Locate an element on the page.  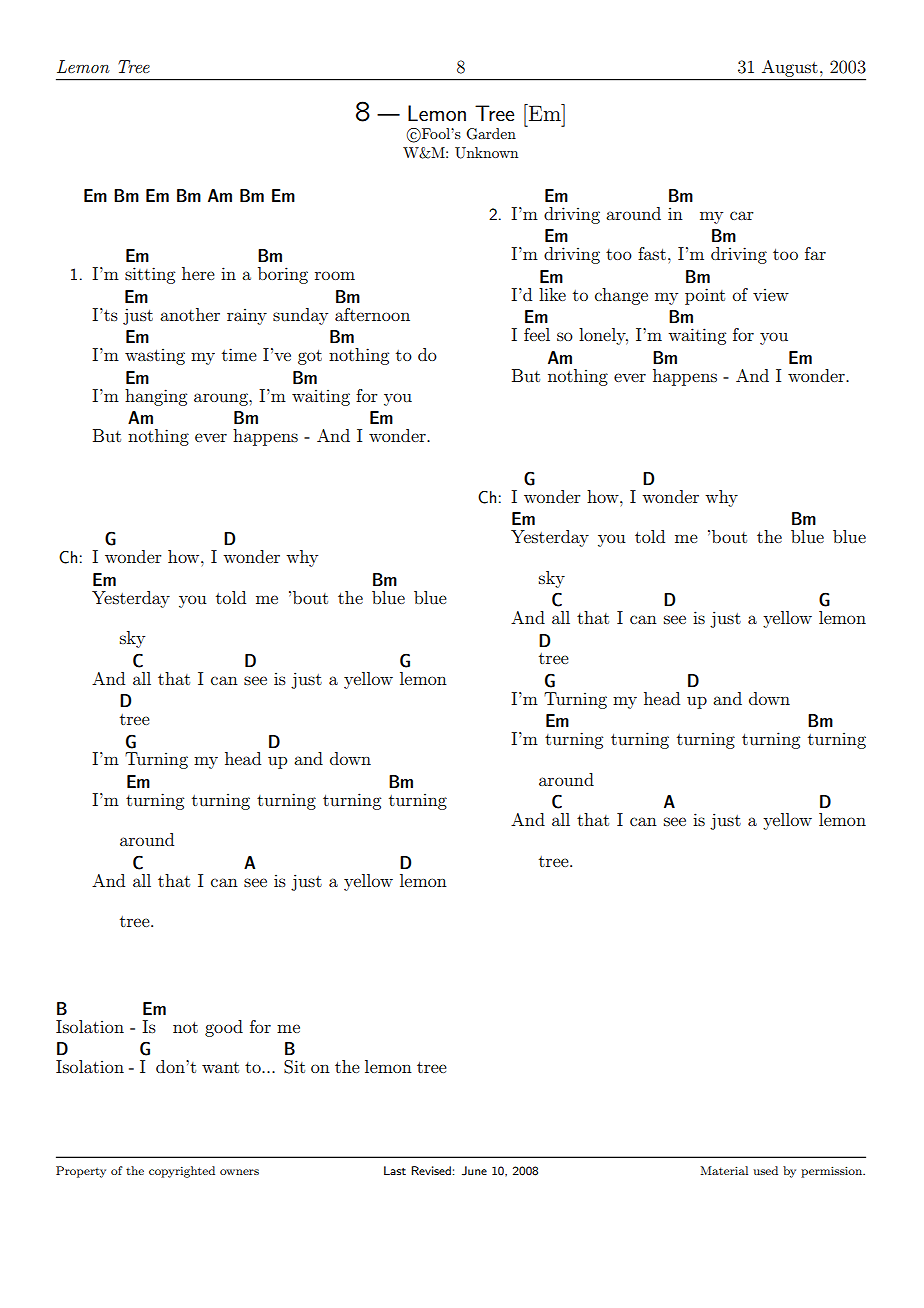
copyrighted is located at coordinates (182, 1172).
